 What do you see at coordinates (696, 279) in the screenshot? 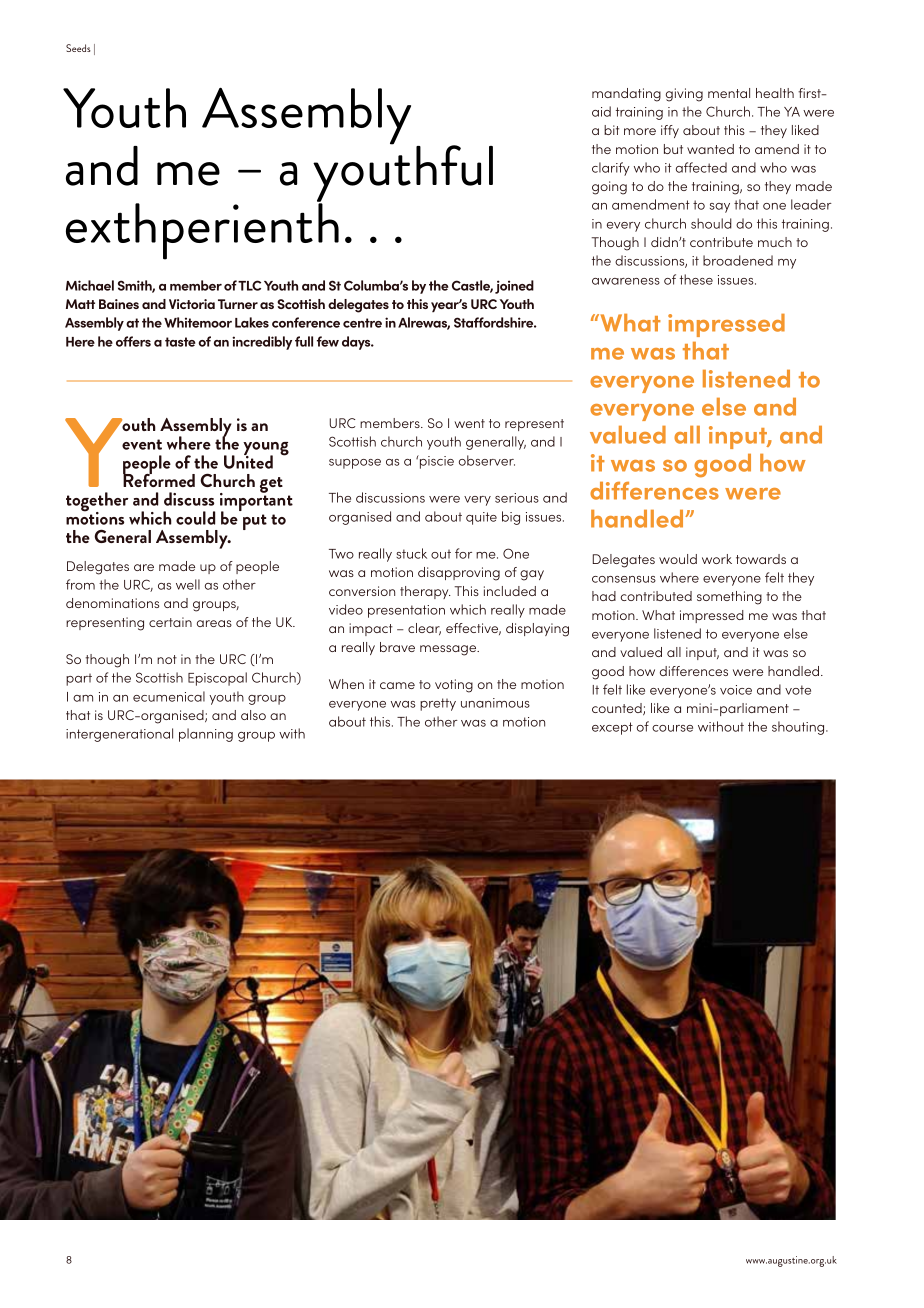
I see `these` at bounding box center [696, 279].
